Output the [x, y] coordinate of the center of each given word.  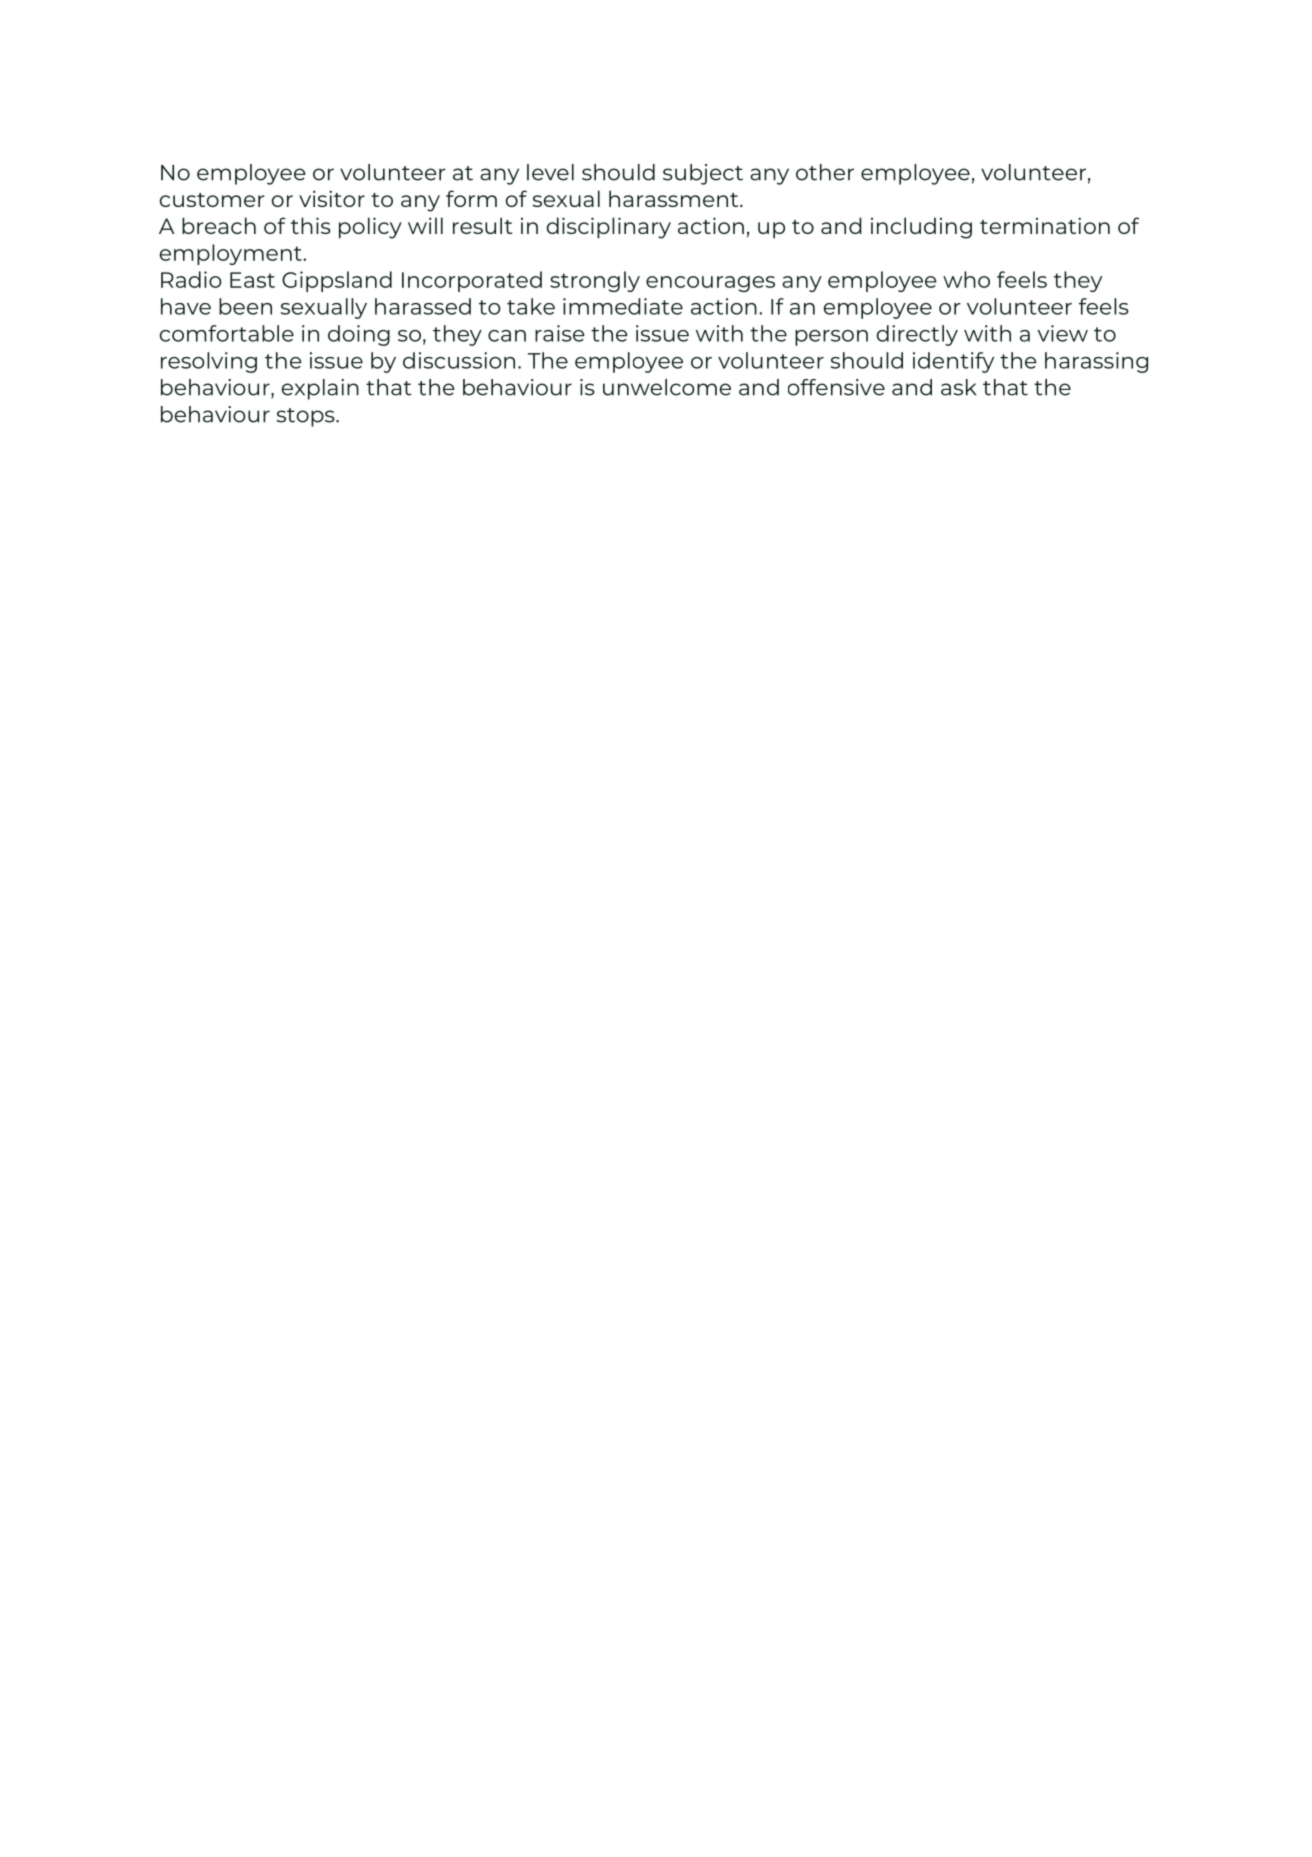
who [966, 279]
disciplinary [609, 228]
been [245, 306]
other [825, 172]
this [311, 225]
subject [703, 174]
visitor [332, 198]
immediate [623, 306]
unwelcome [667, 387]
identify [953, 362]
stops [307, 417]
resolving [209, 362]
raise [560, 333]
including [921, 228]
